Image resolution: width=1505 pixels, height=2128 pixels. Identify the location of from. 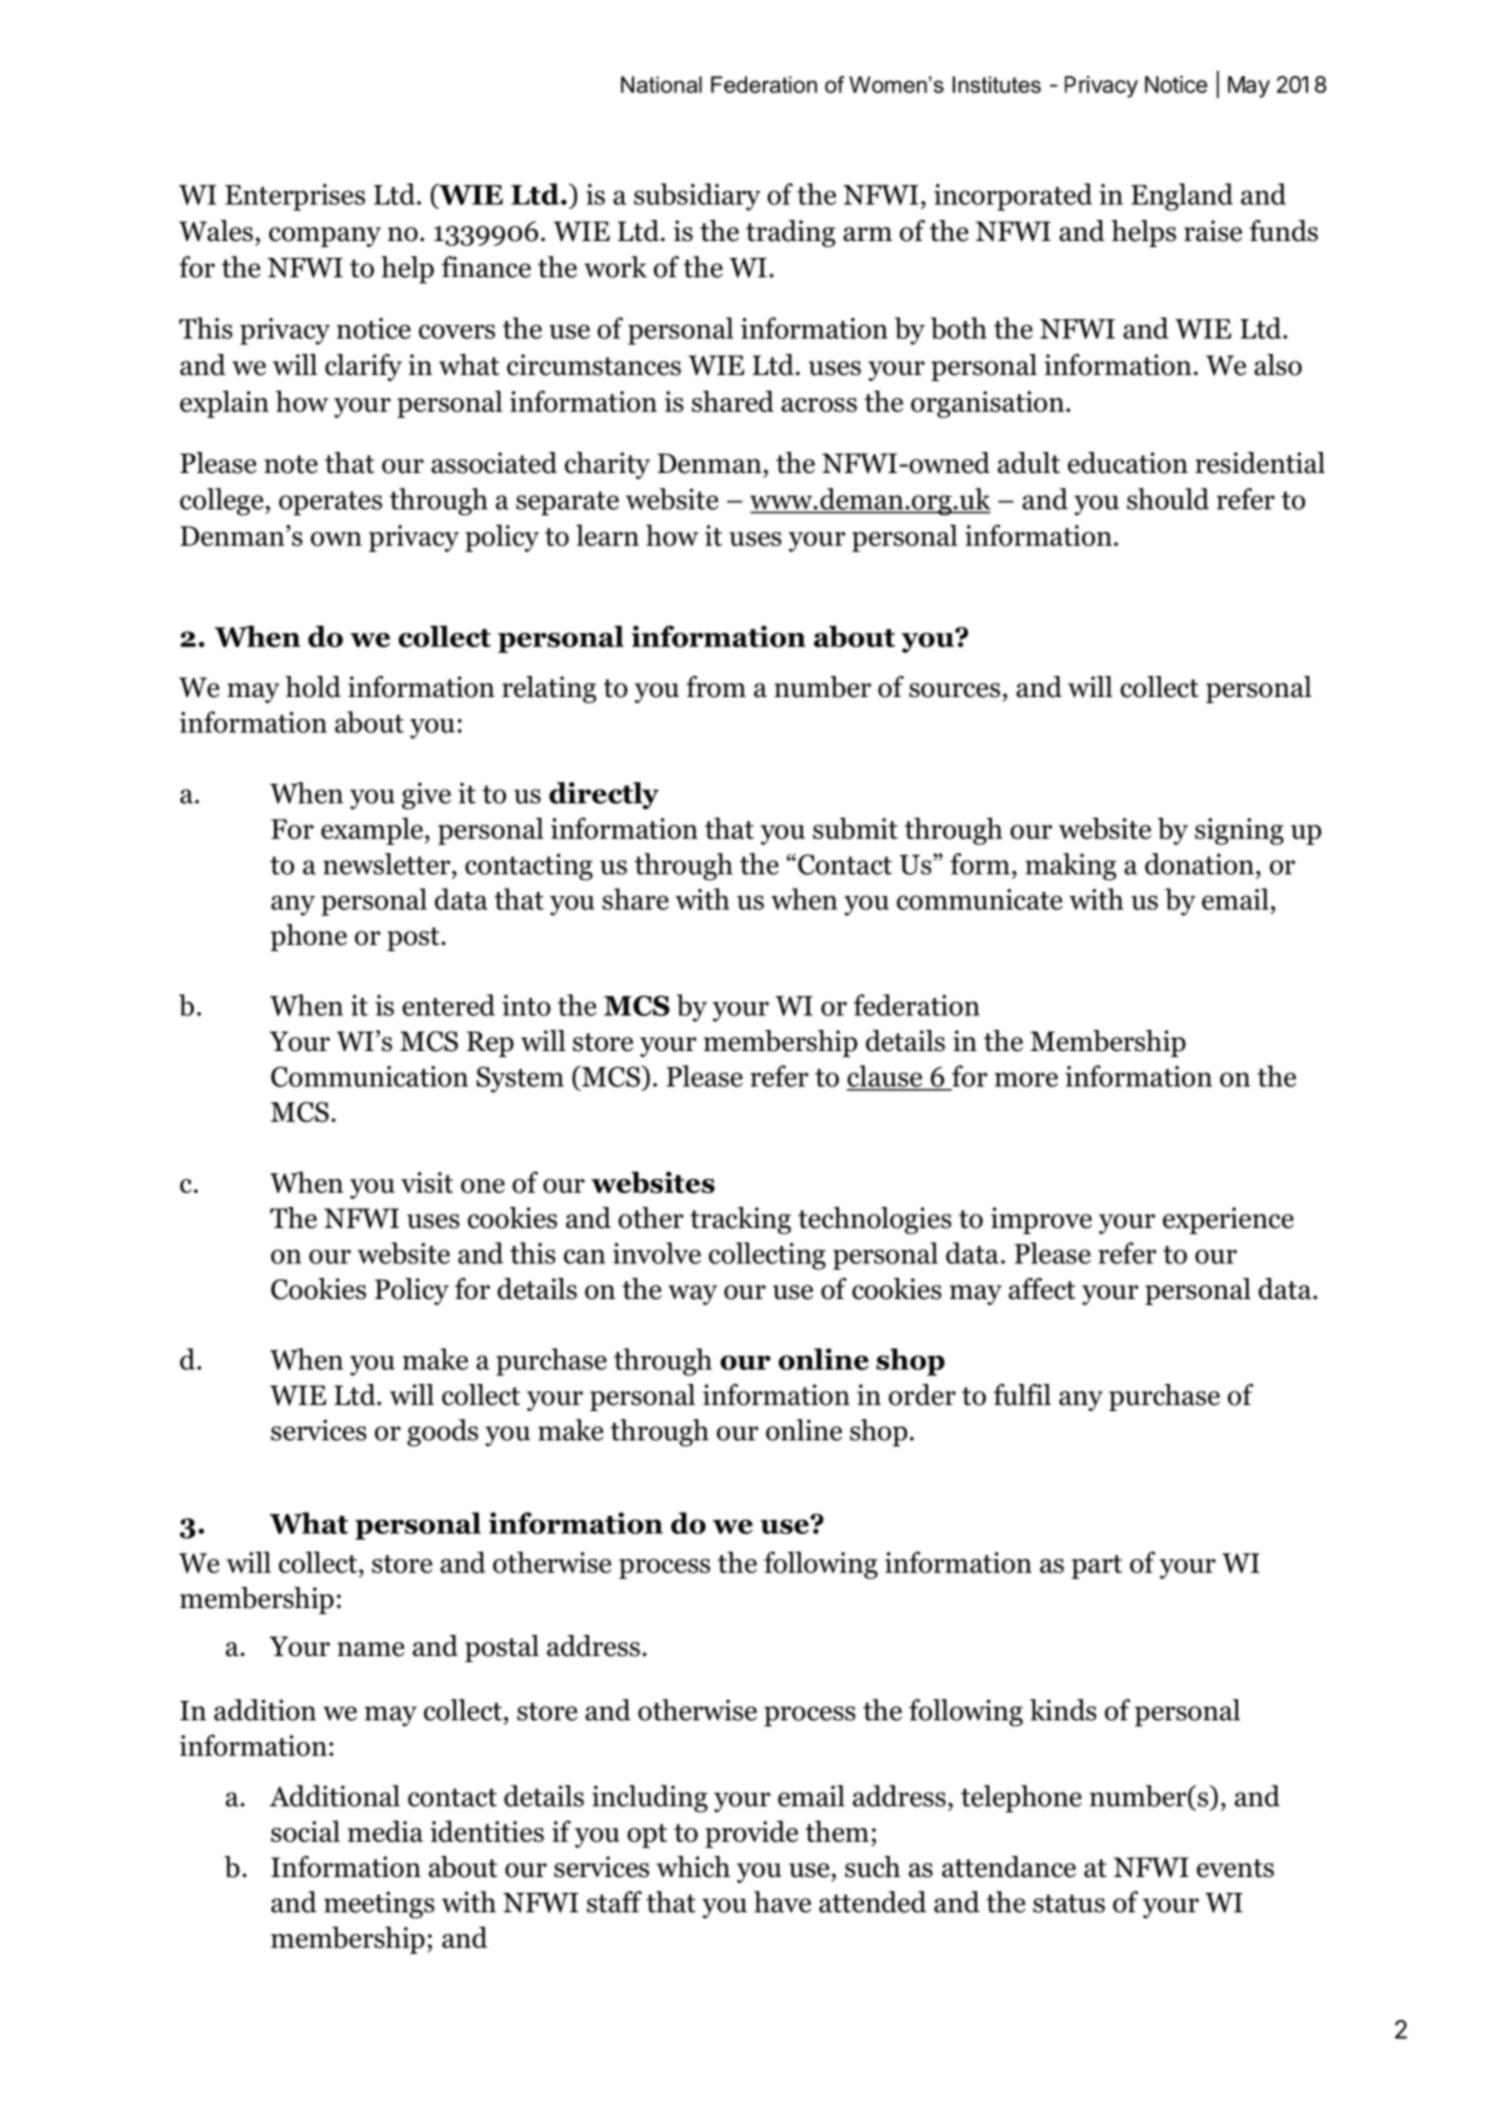
(716, 687).
